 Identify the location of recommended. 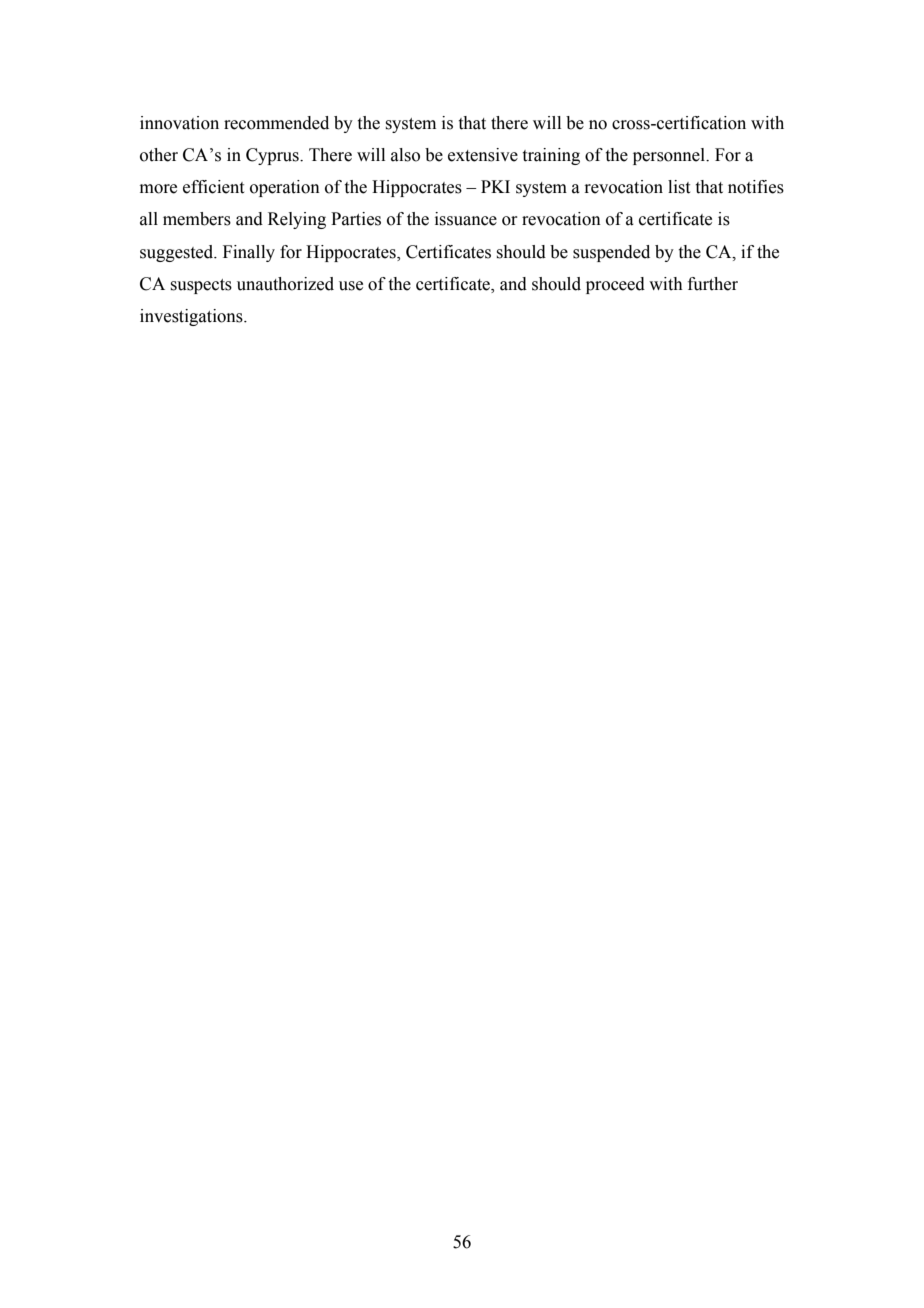
(276, 123).
